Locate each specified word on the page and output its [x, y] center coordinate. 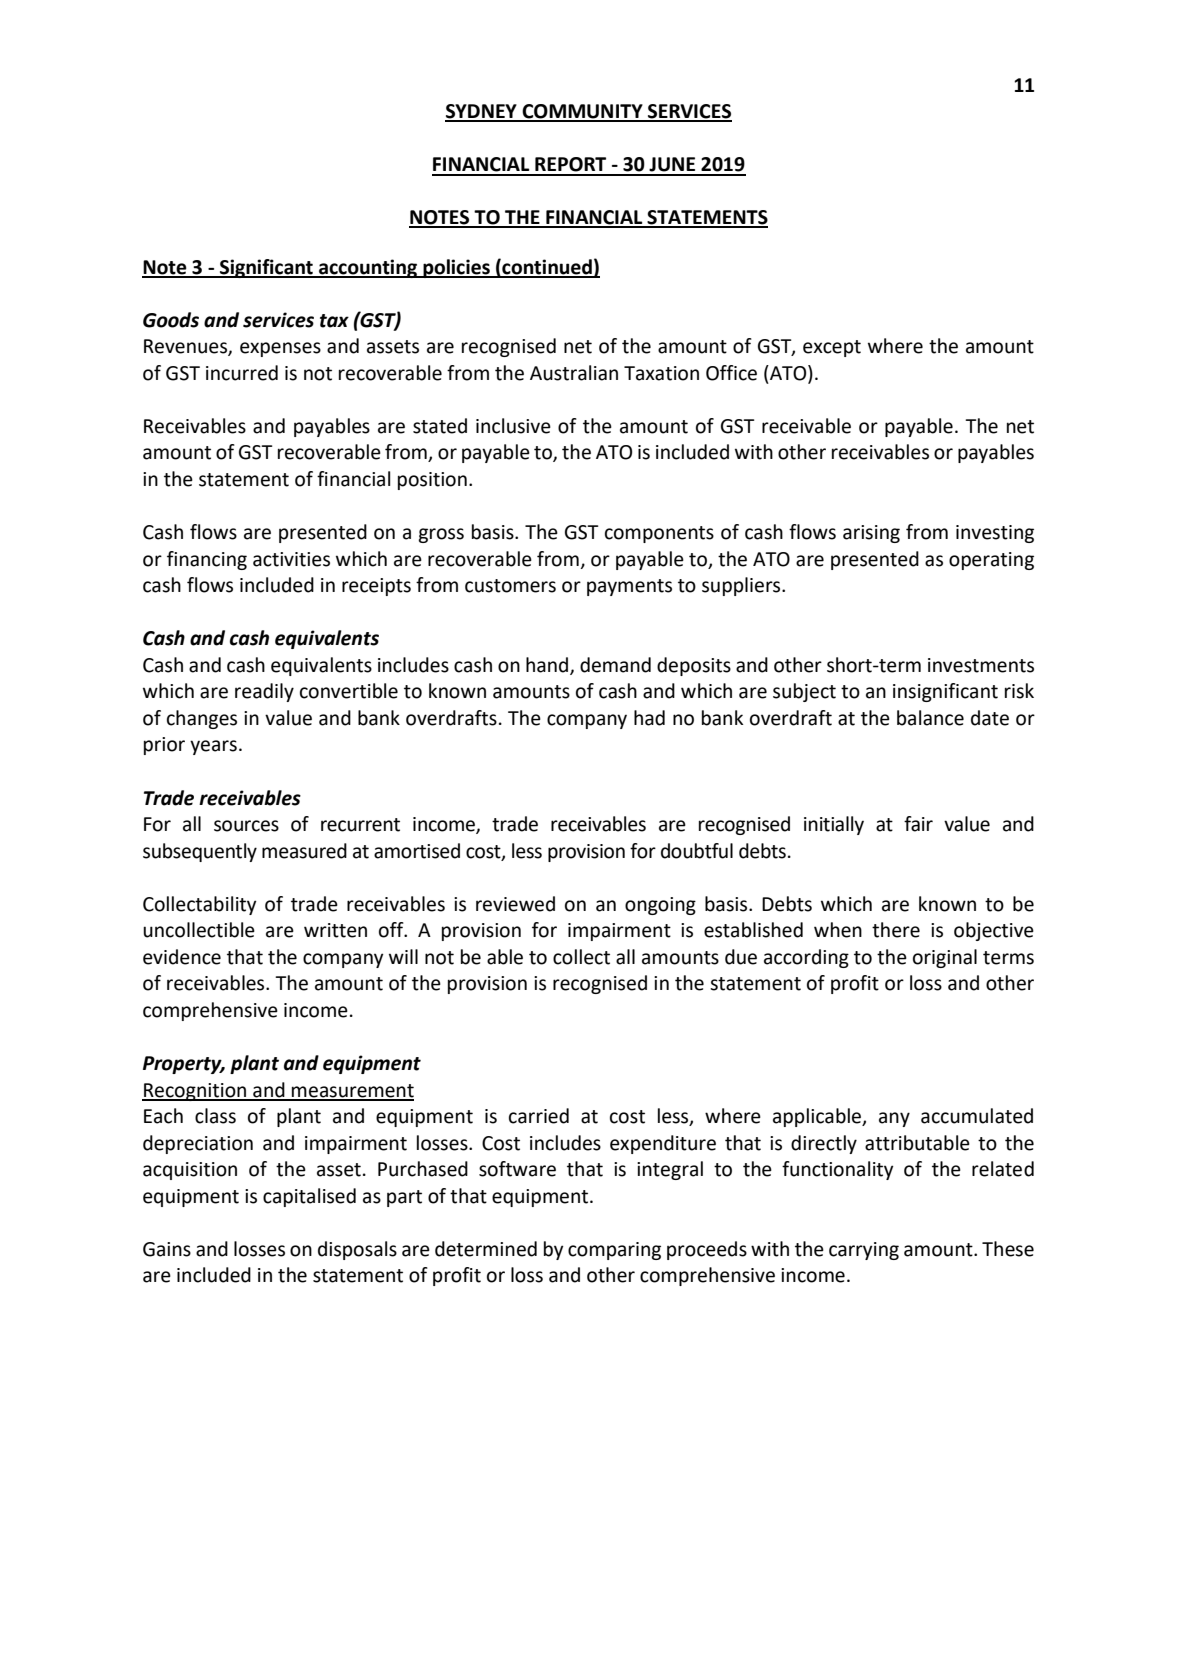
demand [615, 665]
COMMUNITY [582, 112]
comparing [614, 1251]
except [832, 348]
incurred [242, 373]
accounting [368, 268]
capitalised [309, 1197]
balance [930, 718]
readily [264, 692]
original [945, 958]
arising [871, 534]
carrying [864, 1251]
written [335, 930]
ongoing [660, 906]
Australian [574, 373]
